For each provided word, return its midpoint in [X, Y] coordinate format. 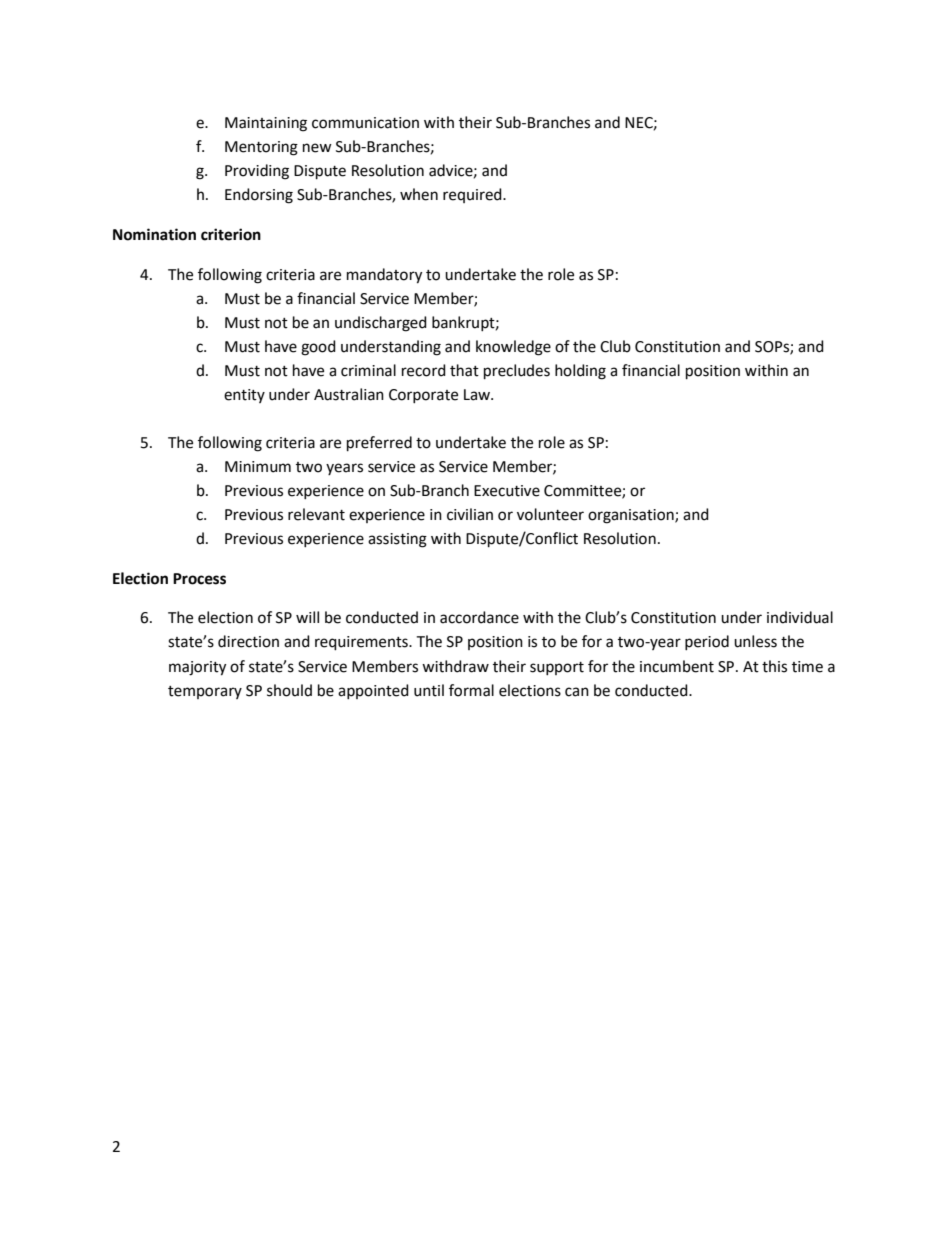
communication [365, 123]
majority [197, 668]
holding [580, 372]
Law [478, 395]
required [473, 195]
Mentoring [261, 148]
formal [471, 690]
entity [244, 396]
